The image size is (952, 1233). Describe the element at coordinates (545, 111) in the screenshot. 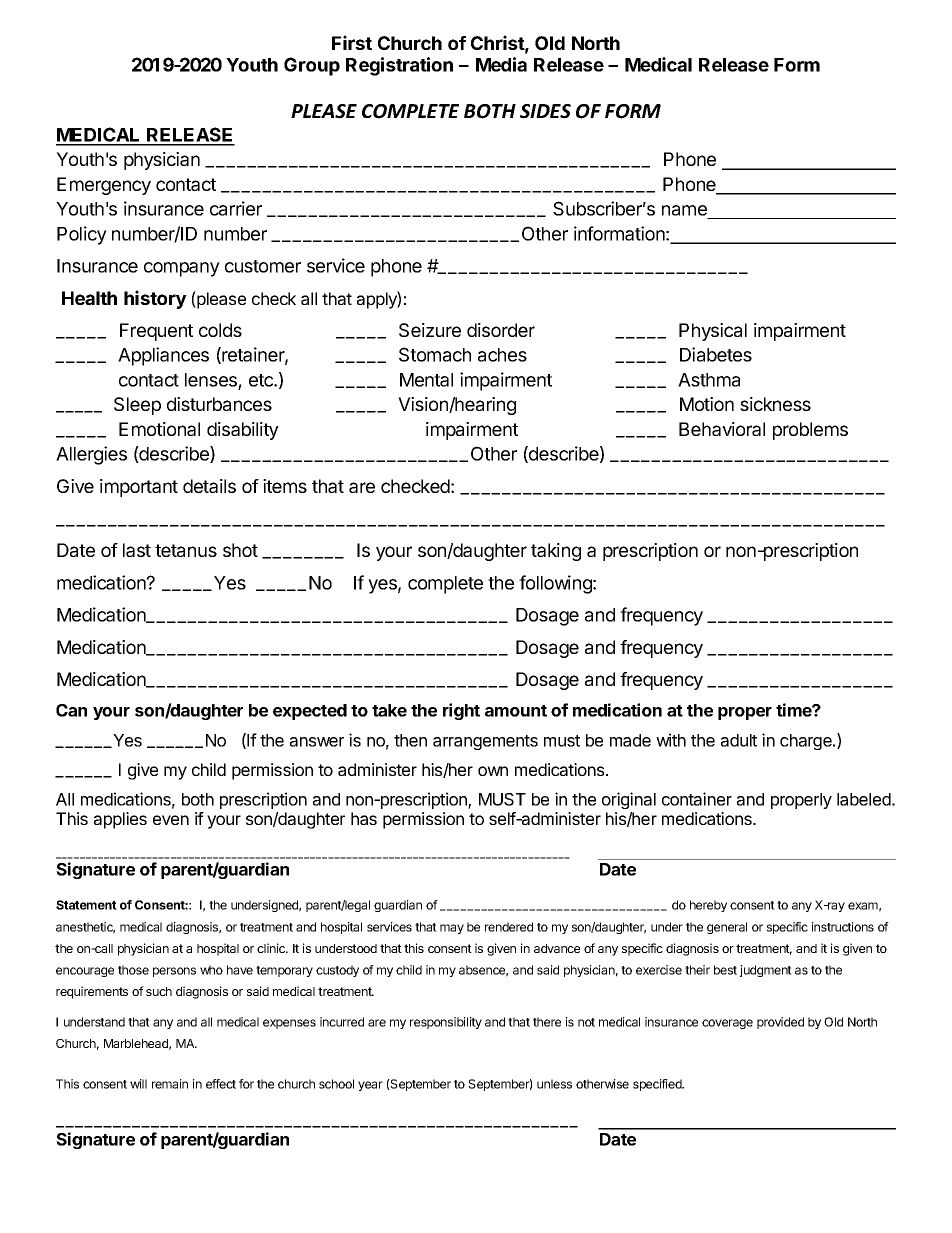

I see `SIDES` at that location.
